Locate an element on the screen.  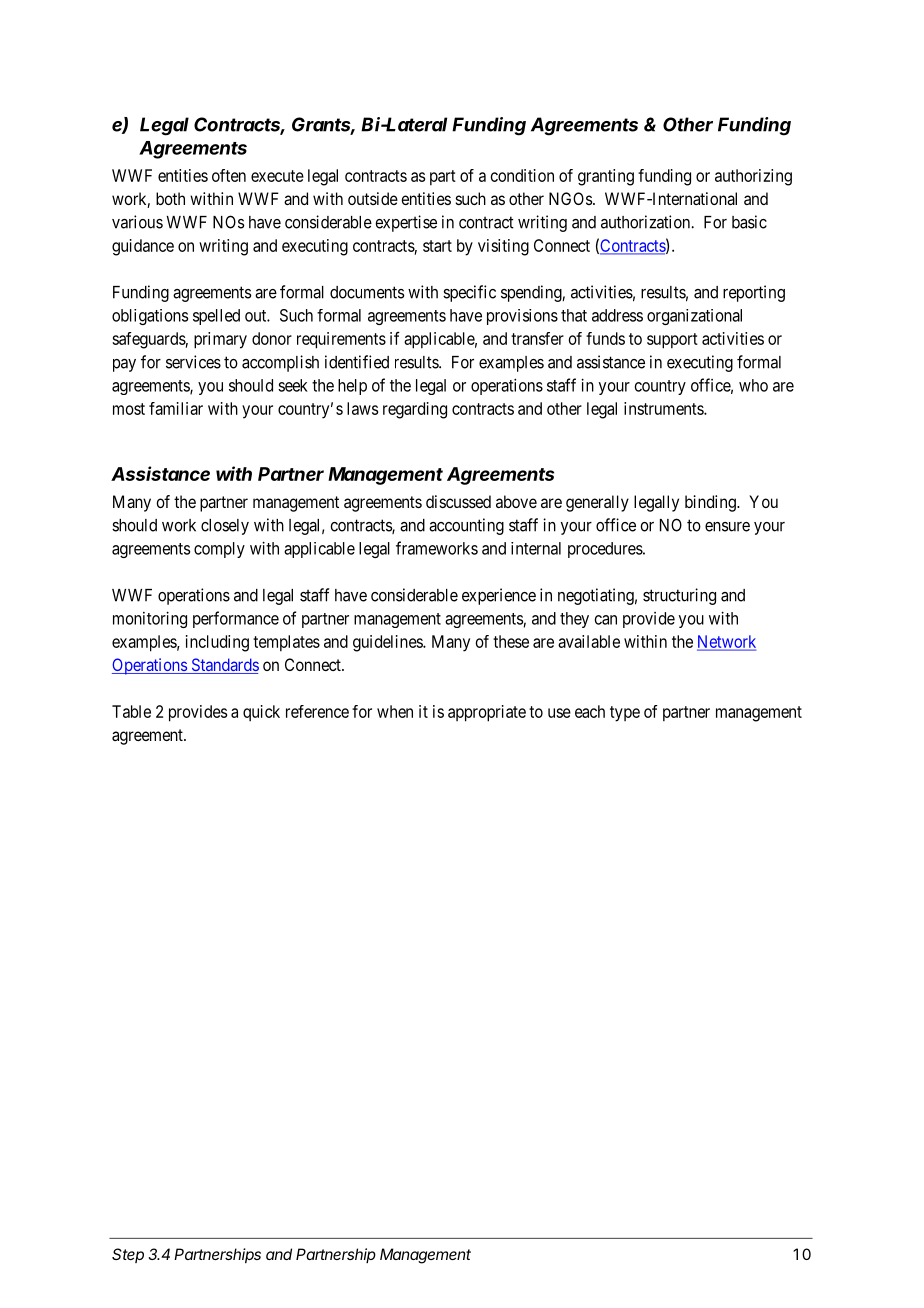
Step is located at coordinates (128, 1255).
